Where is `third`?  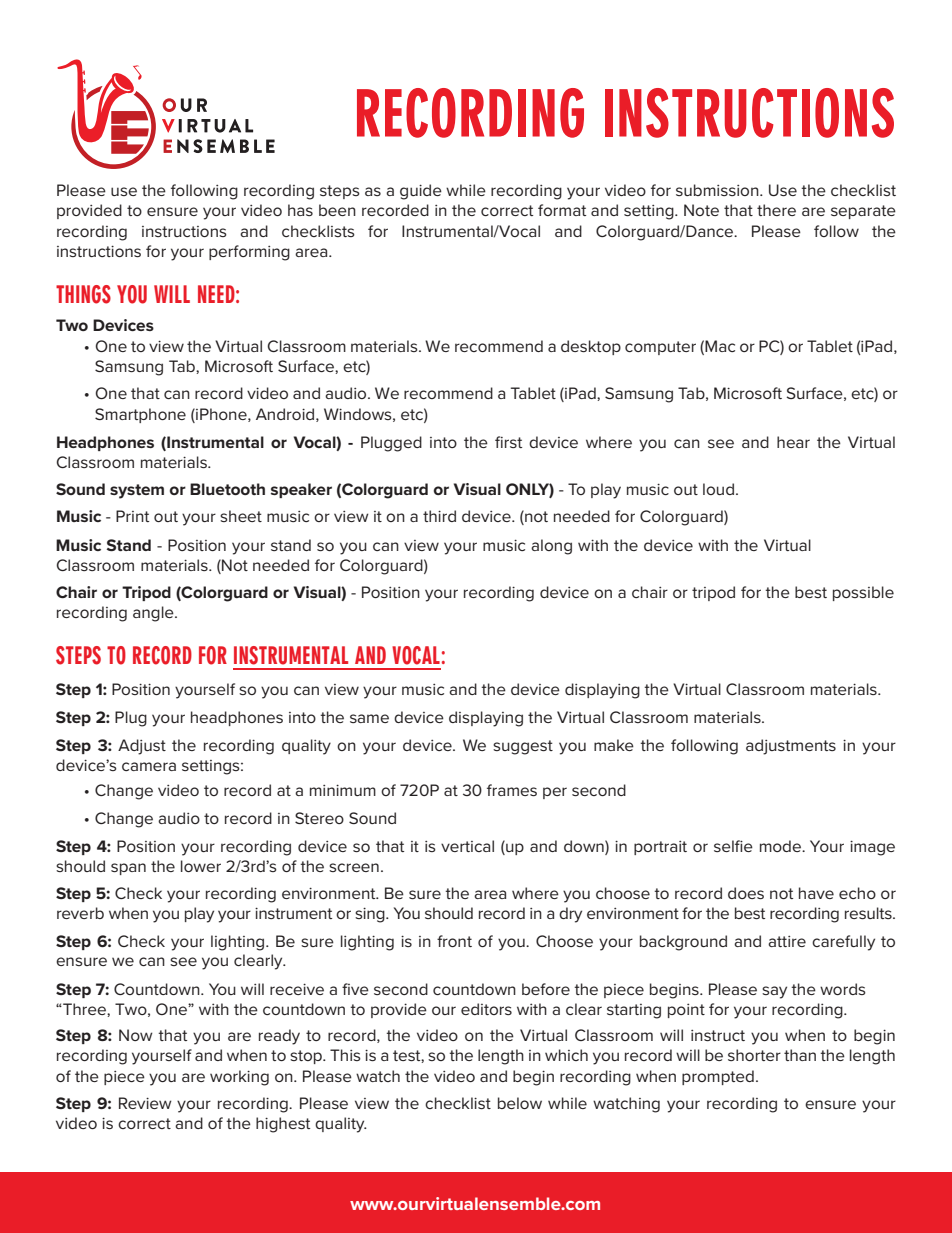
third is located at coordinates (439, 516).
